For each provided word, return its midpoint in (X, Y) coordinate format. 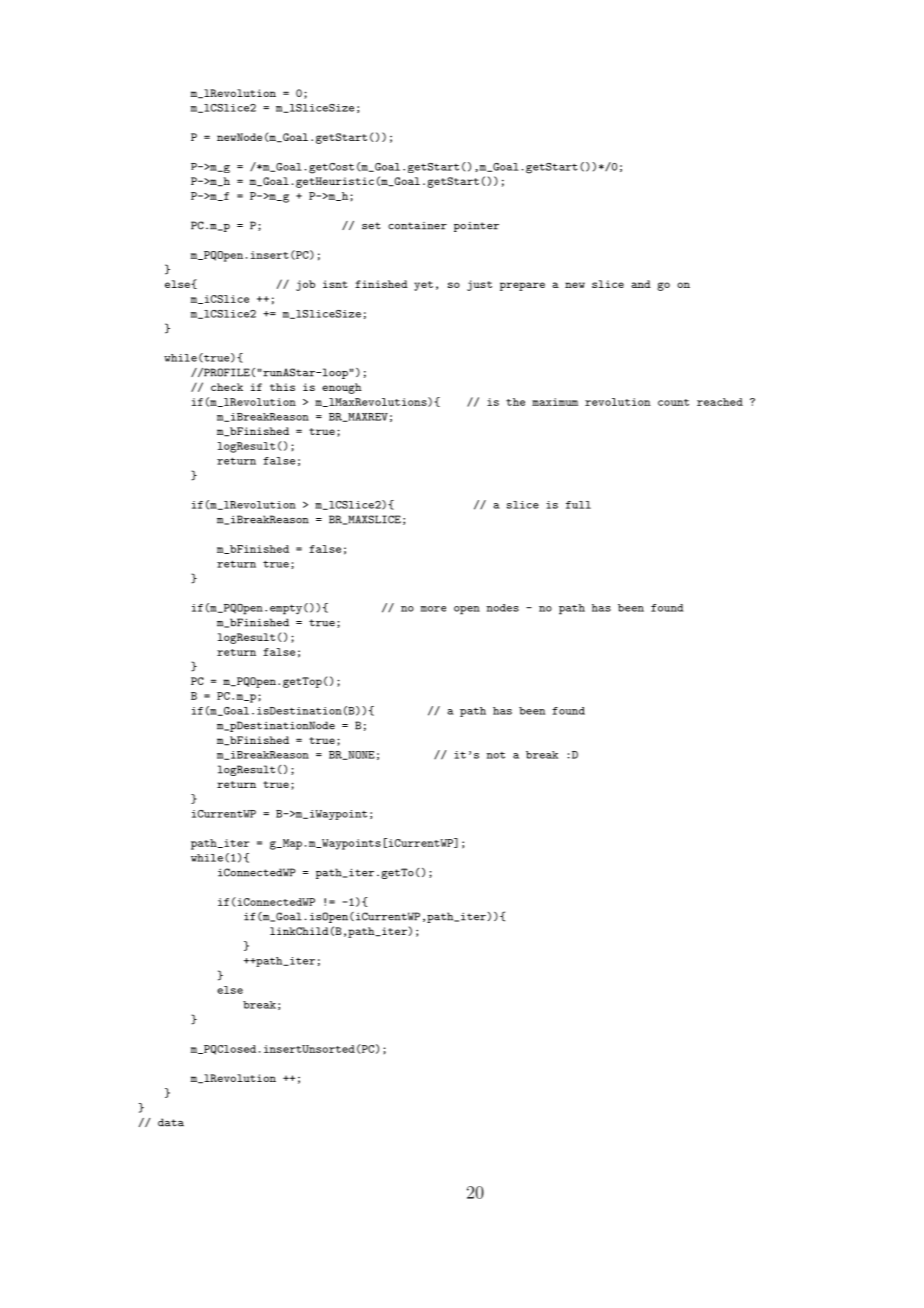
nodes (502, 608)
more (433, 609)
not (495, 755)
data (171, 1122)
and (641, 284)
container (417, 226)
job (305, 285)
